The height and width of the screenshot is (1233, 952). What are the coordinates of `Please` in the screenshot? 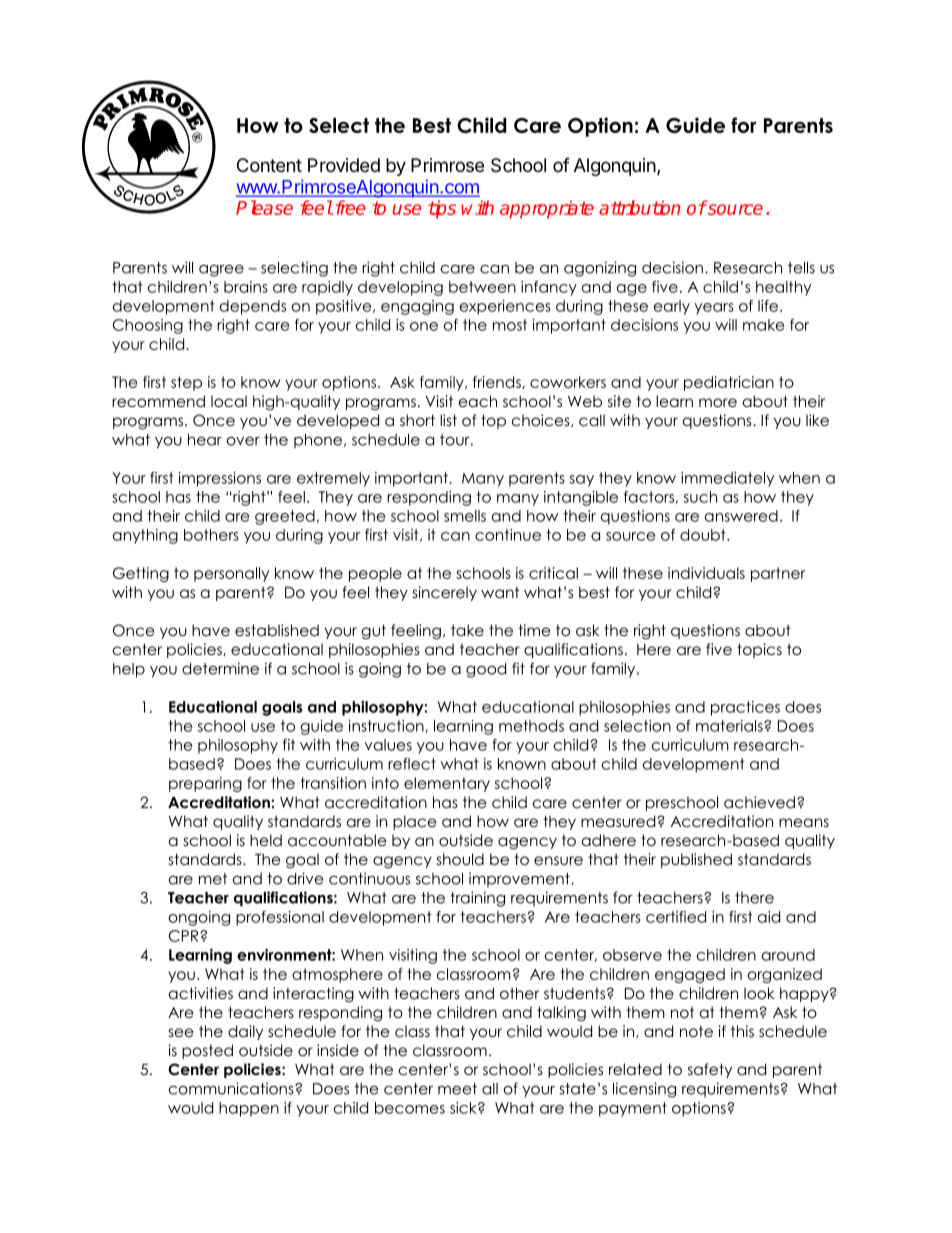 It's located at (264, 207).
